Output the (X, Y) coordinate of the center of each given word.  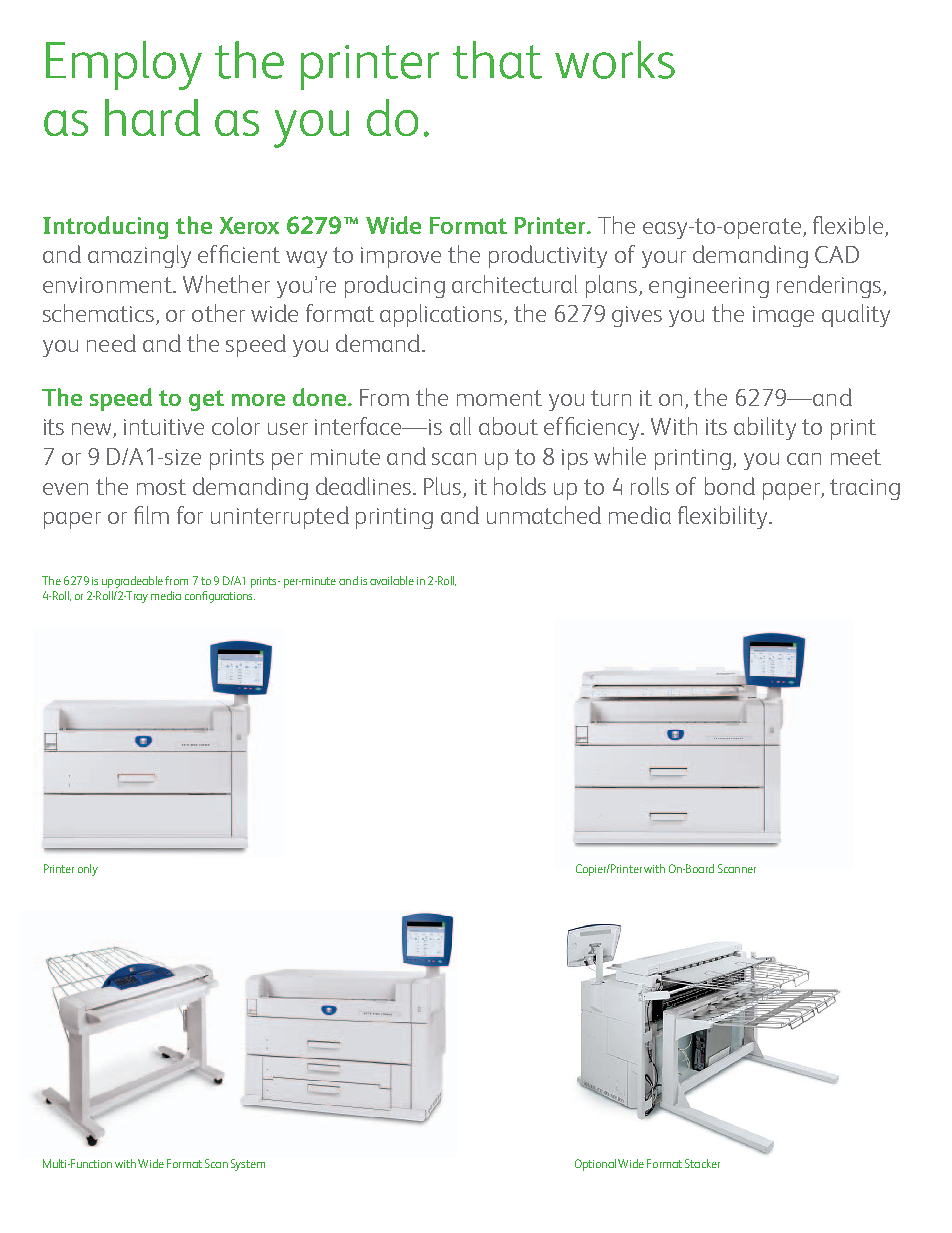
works (615, 60)
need (111, 343)
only (88, 870)
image (783, 316)
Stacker (702, 1163)
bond (730, 486)
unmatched (544, 515)
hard (152, 117)
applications (442, 315)
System (248, 1165)
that (497, 60)
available (392, 580)
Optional (595, 1165)
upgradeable (132, 582)
